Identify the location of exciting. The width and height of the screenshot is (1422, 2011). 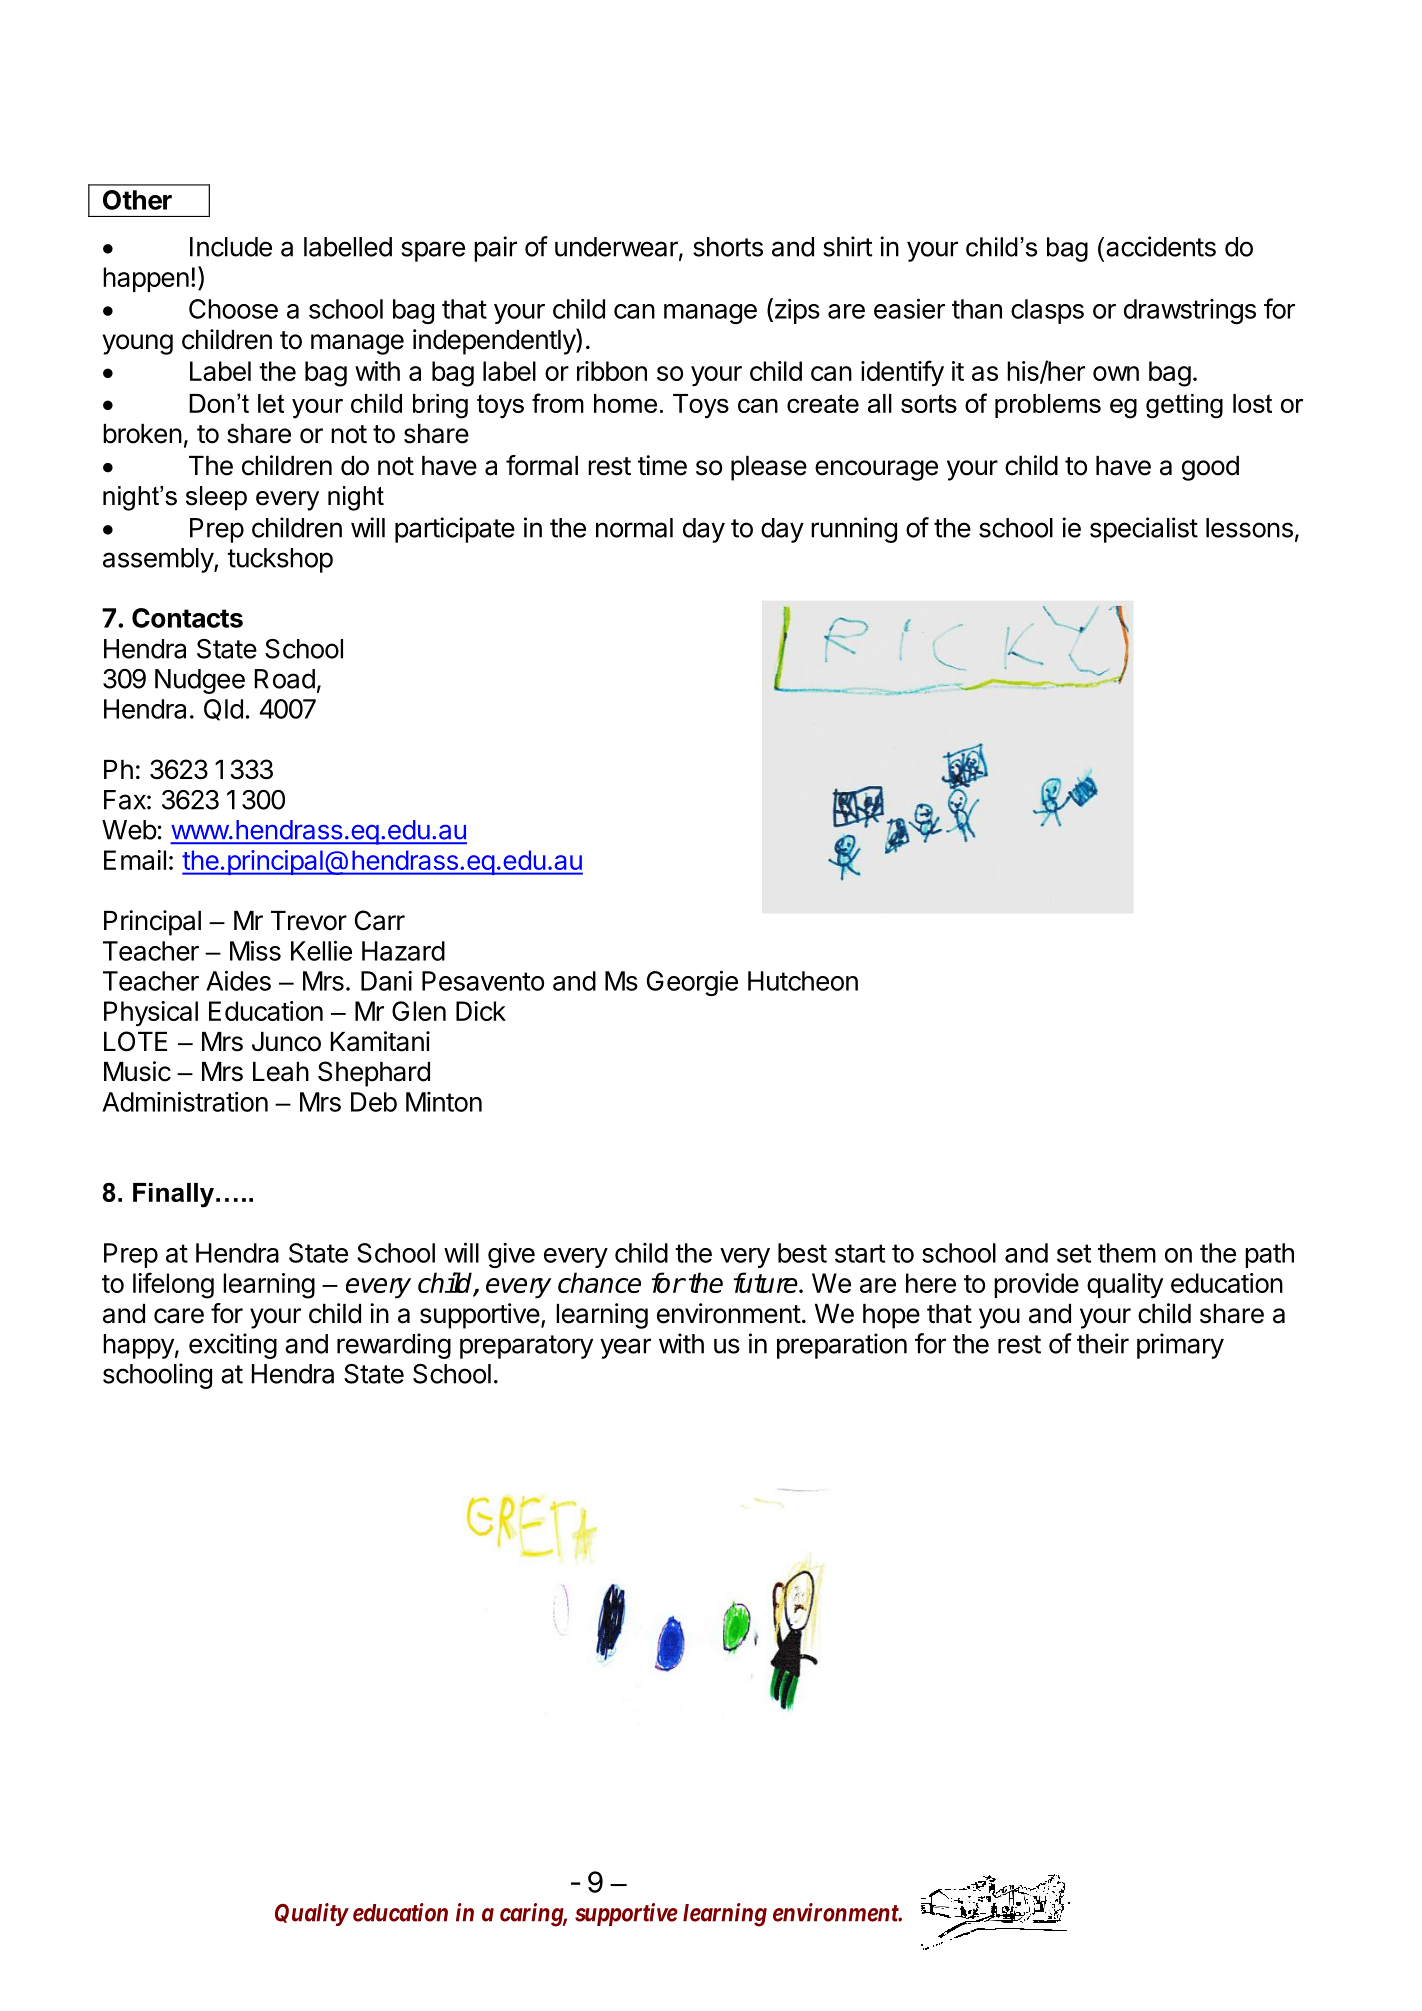
(233, 1346).
